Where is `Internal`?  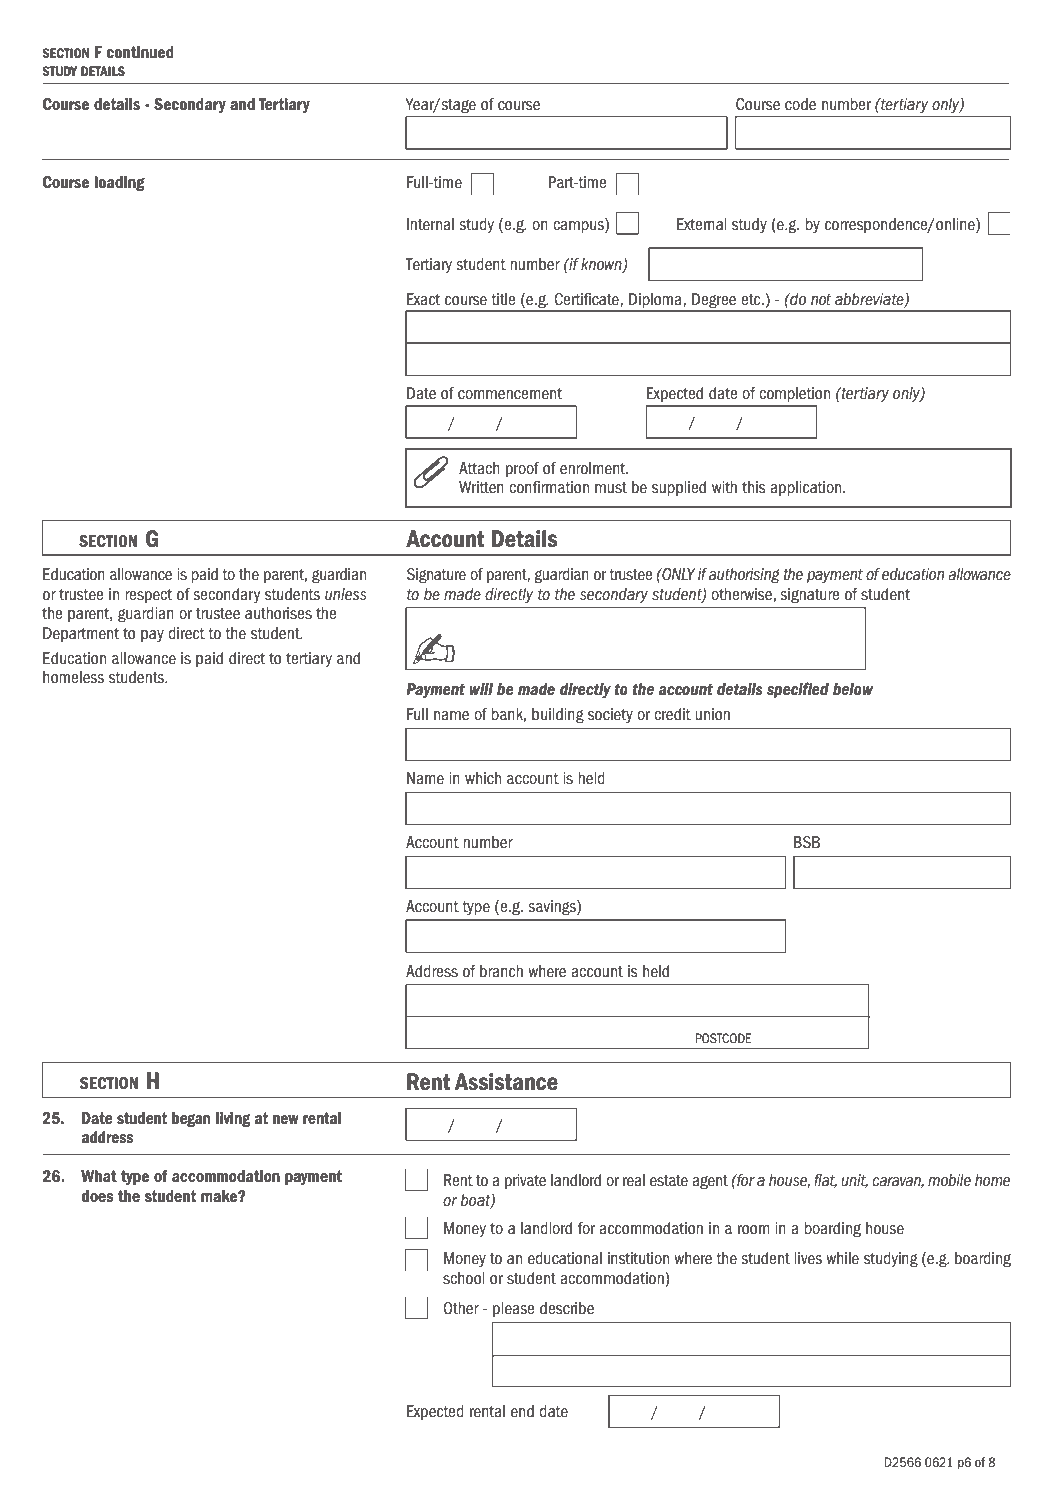
Internal is located at coordinates (430, 224).
